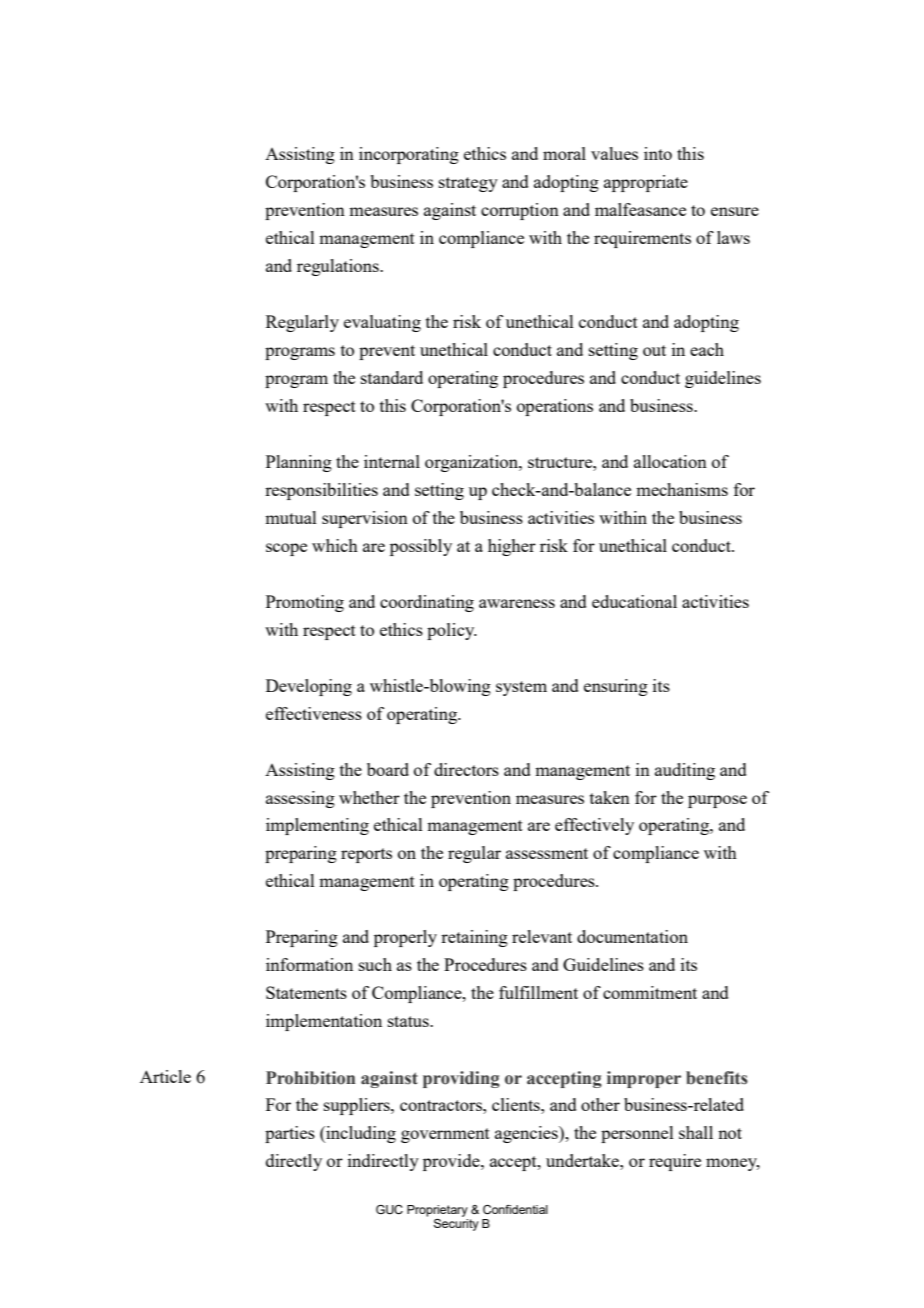 The width and height of the image is (924, 1308). I want to click on mutual, so click(291, 517).
